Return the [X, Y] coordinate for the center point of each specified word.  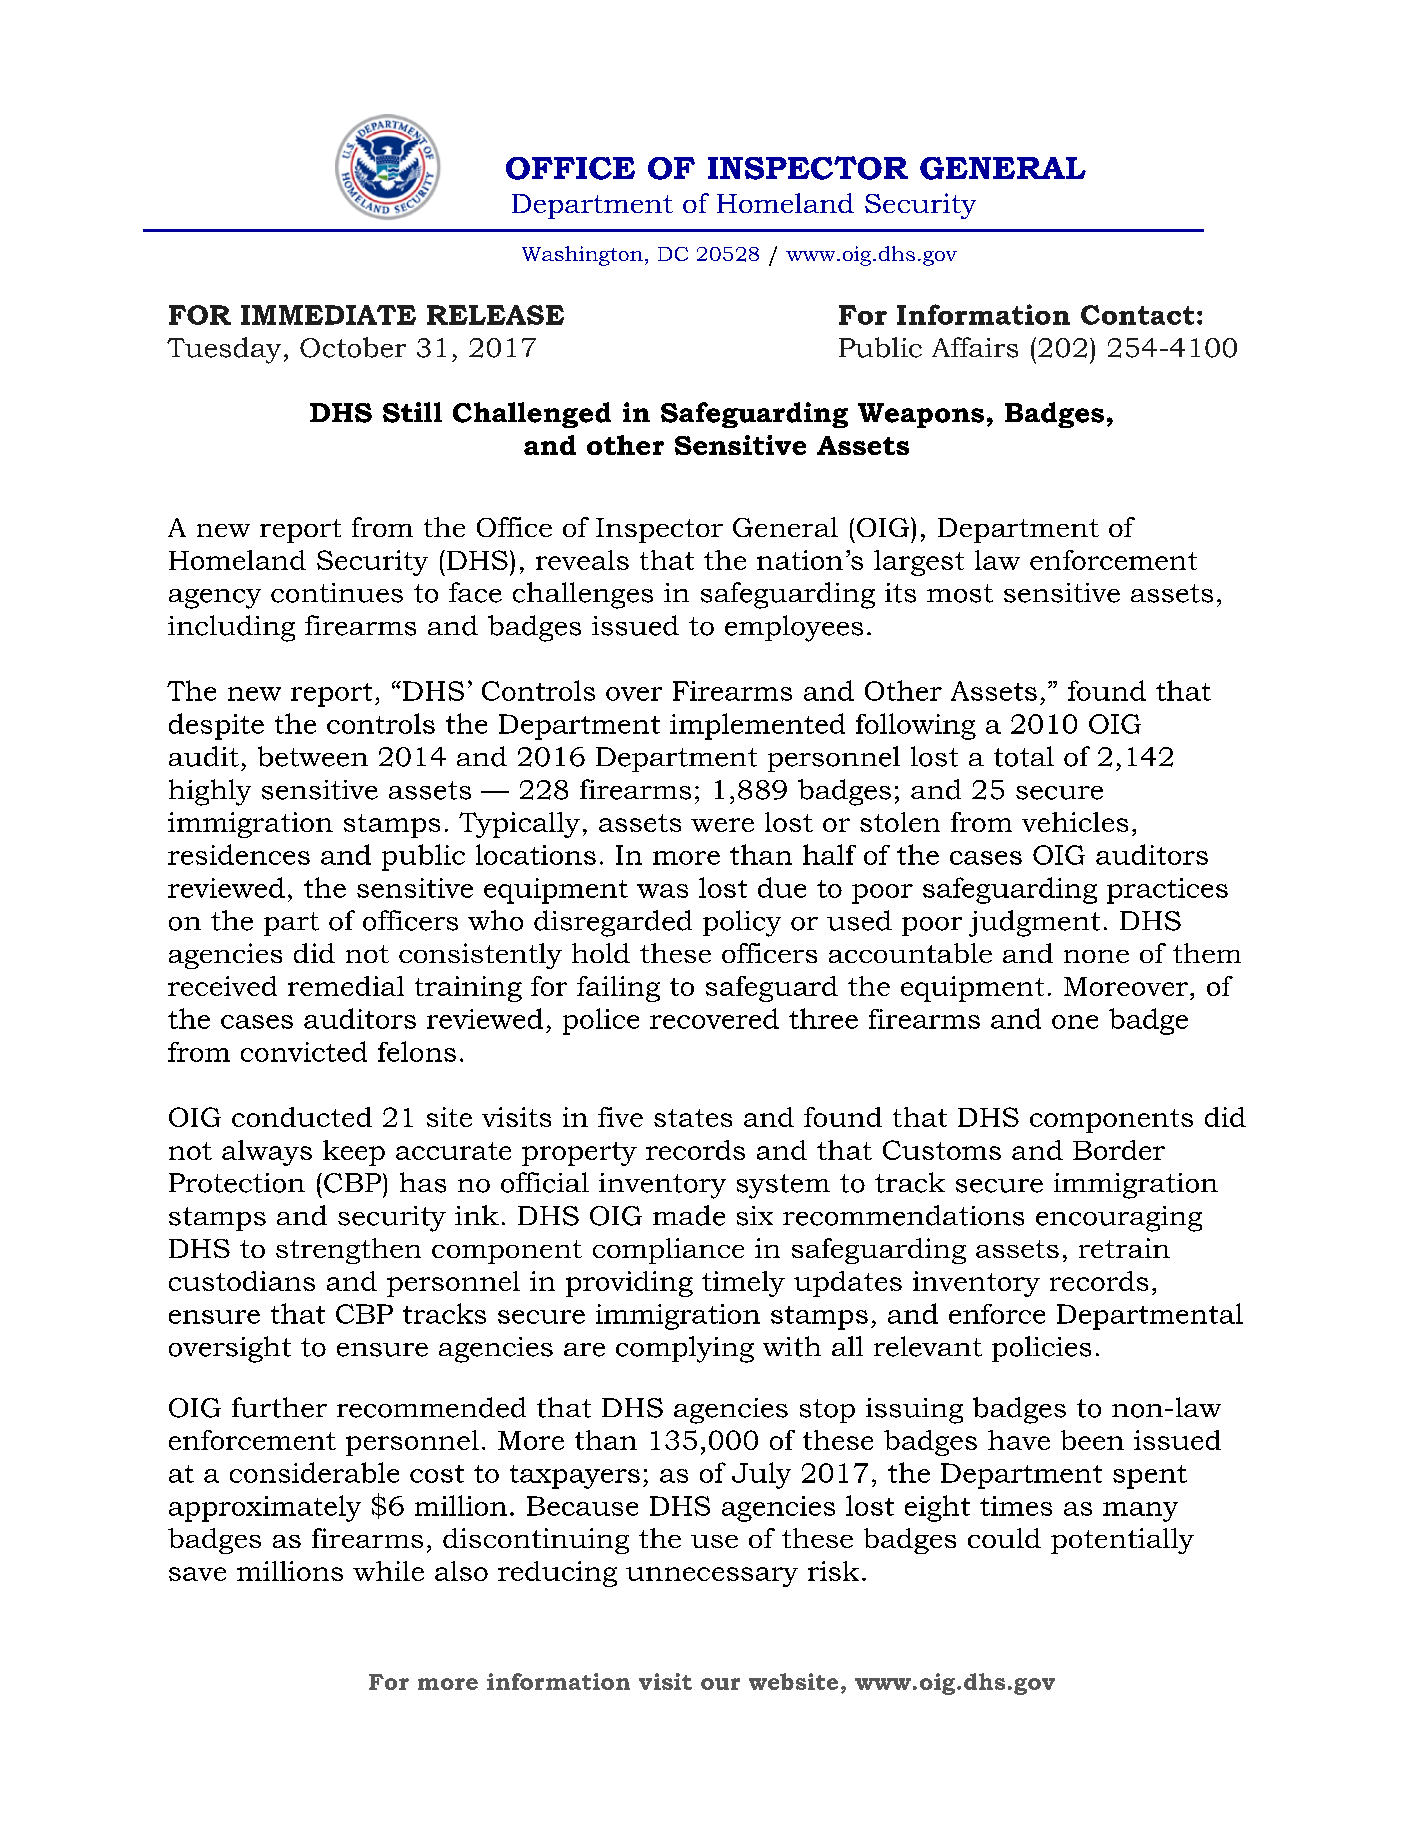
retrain [1124, 1248]
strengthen [348, 1251]
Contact [1137, 315]
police [601, 1021]
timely [743, 1284]
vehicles [1075, 822]
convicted [304, 1051]
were [722, 825]
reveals [582, 560]
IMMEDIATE [328, 315]
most [960, 593]
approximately [265, 1508]
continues [337, 593]
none [1096, 956]
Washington [582, 256]
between [313, 756]
